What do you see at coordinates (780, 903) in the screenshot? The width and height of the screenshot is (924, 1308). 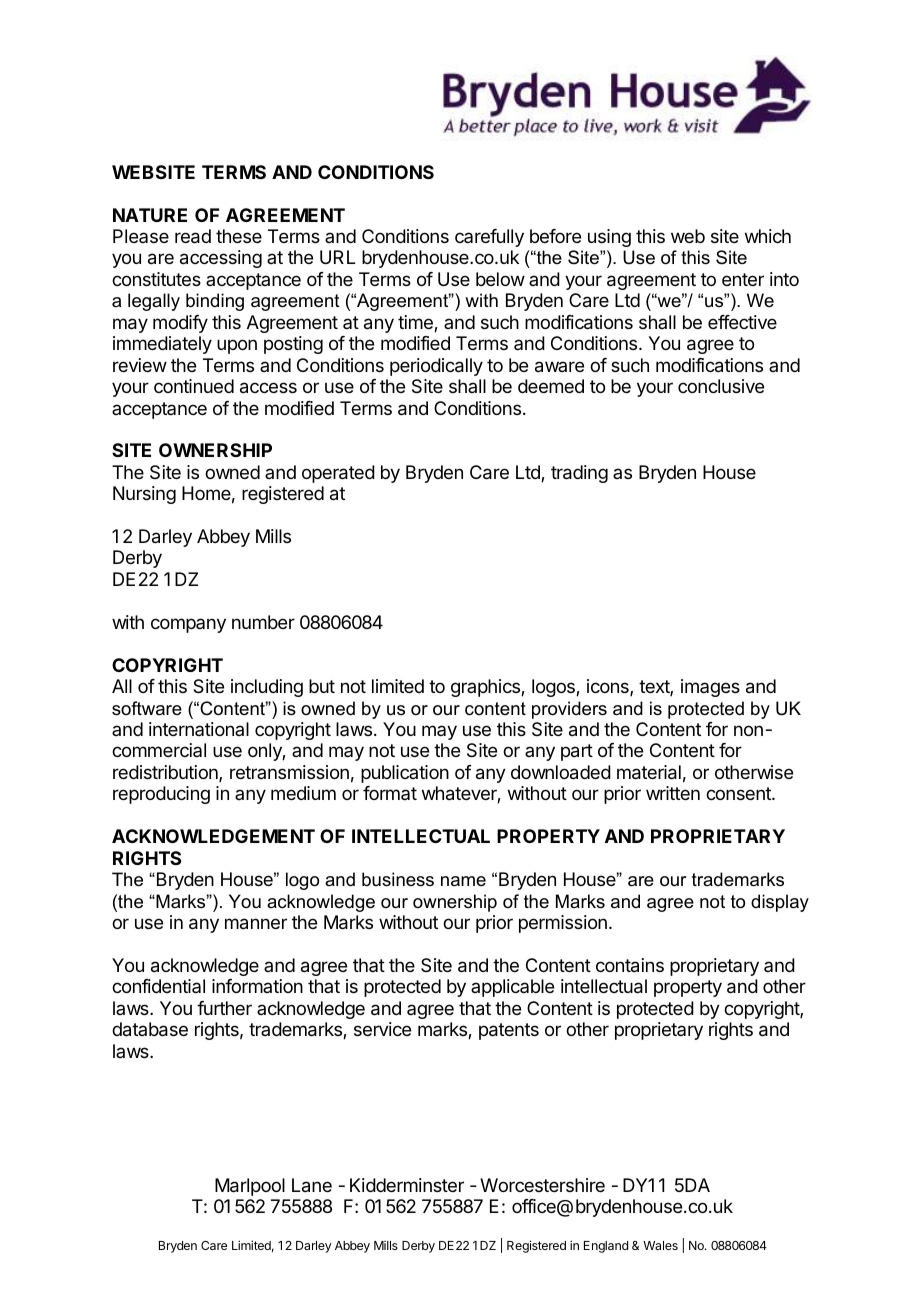 I see `display` at bounding box center [780, 903].
